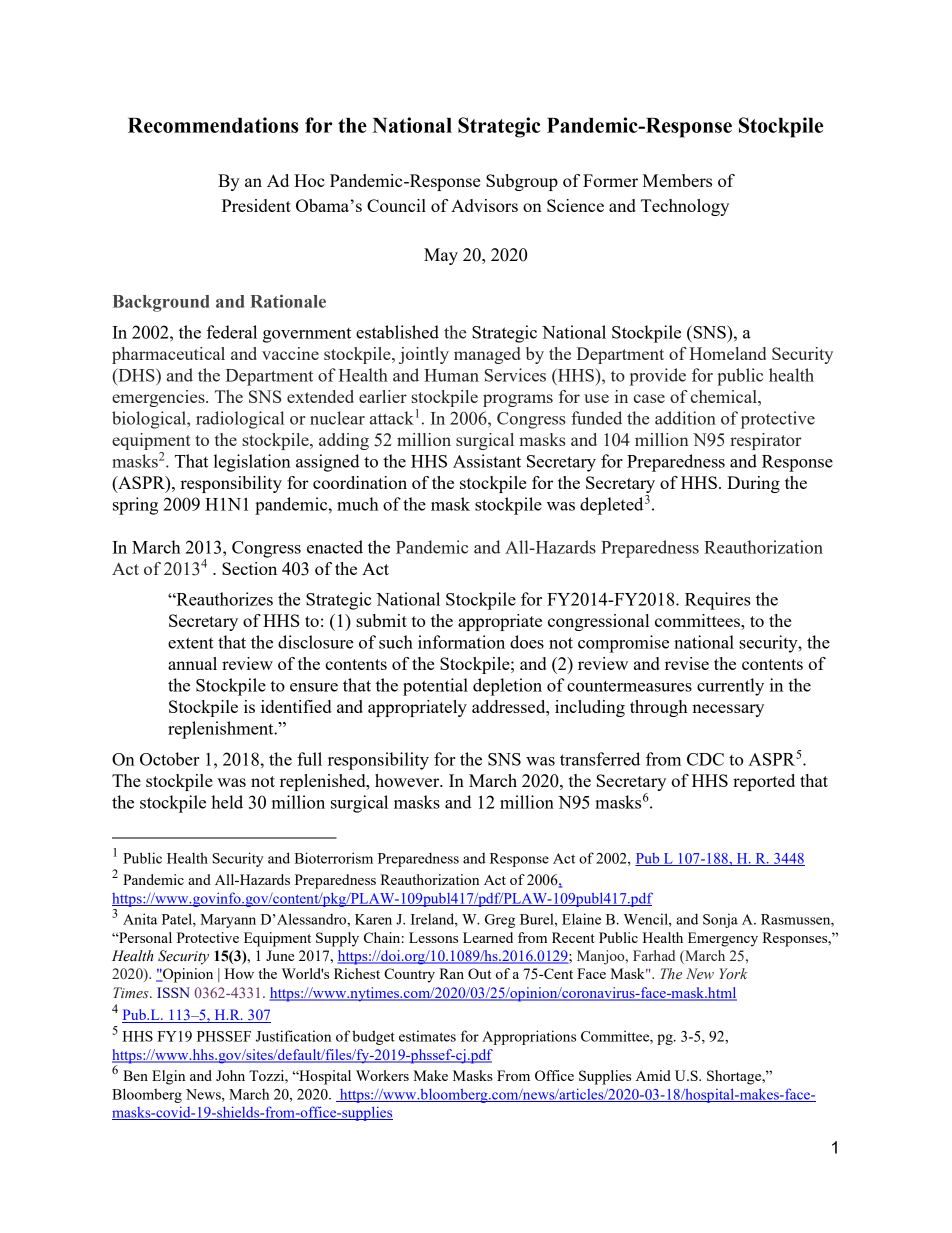 Image resolution: width=952 pixels, height=1233 pixels. Describe the element at coordinates (677, 180) in the page. I see `Members` at that location.
